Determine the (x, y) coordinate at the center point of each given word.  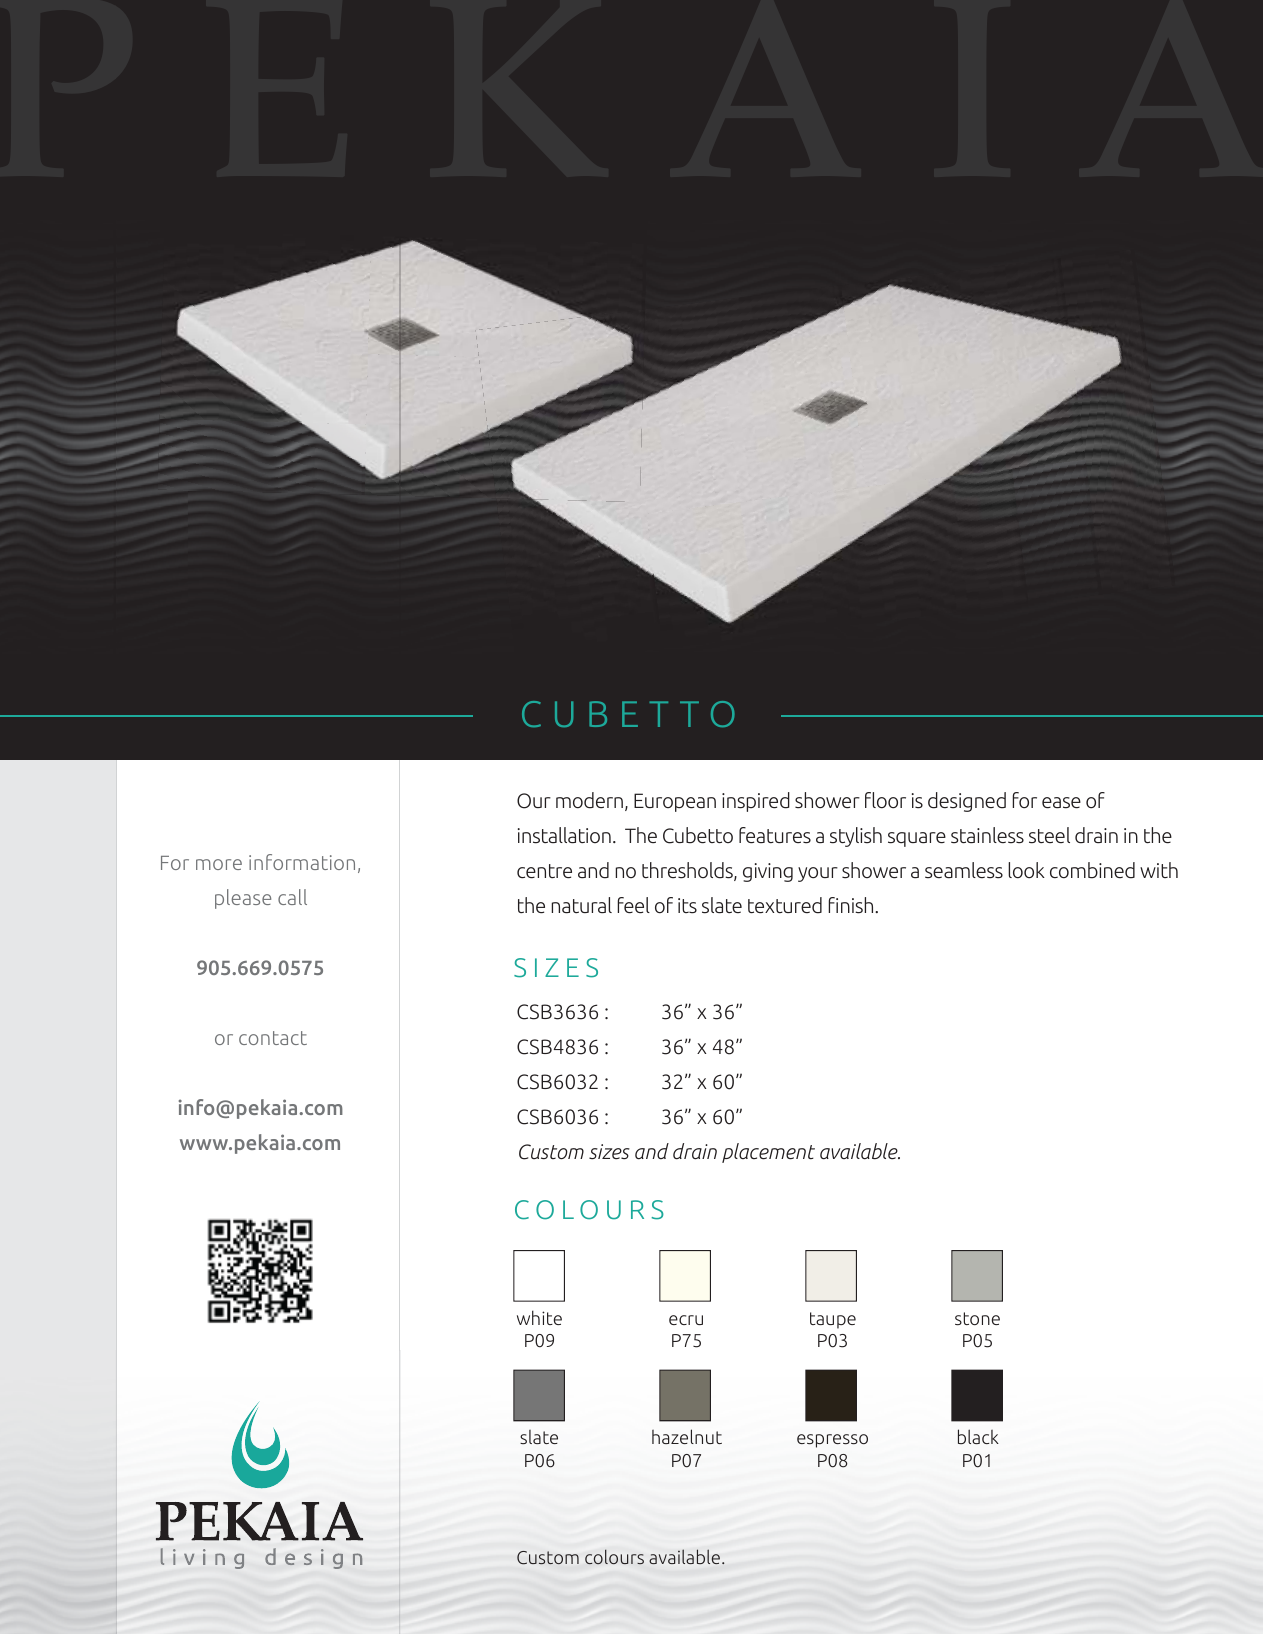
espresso (832, 1441)
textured (785, 905)
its (687, 906)
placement (768, 1153)
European (675, 802)
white (539, 1317)
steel (1049, 835)
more (219, 864)
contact (273, 1038)
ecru (686, 1320)
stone (977, 1318)
